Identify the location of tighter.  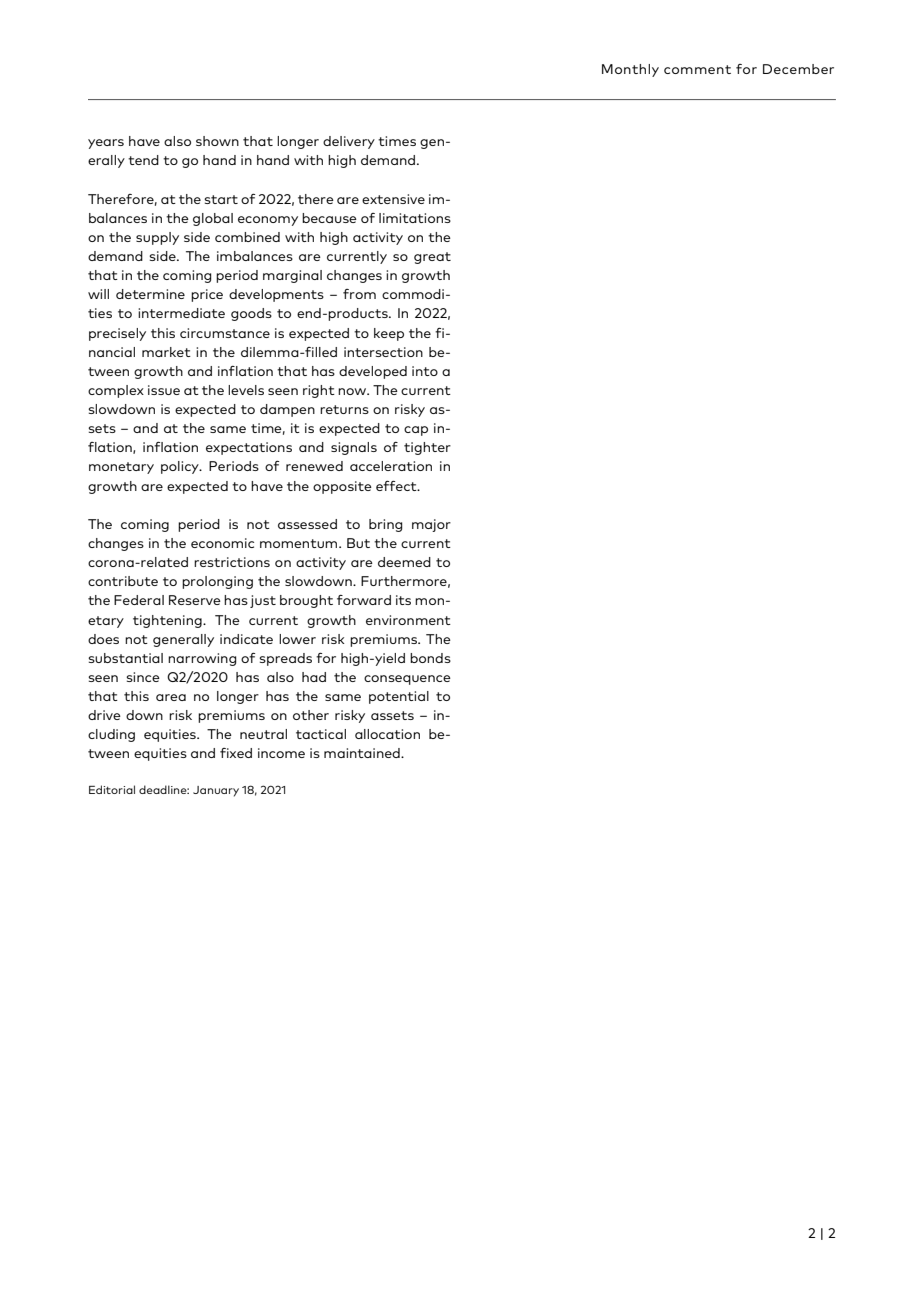
(427, 448).
